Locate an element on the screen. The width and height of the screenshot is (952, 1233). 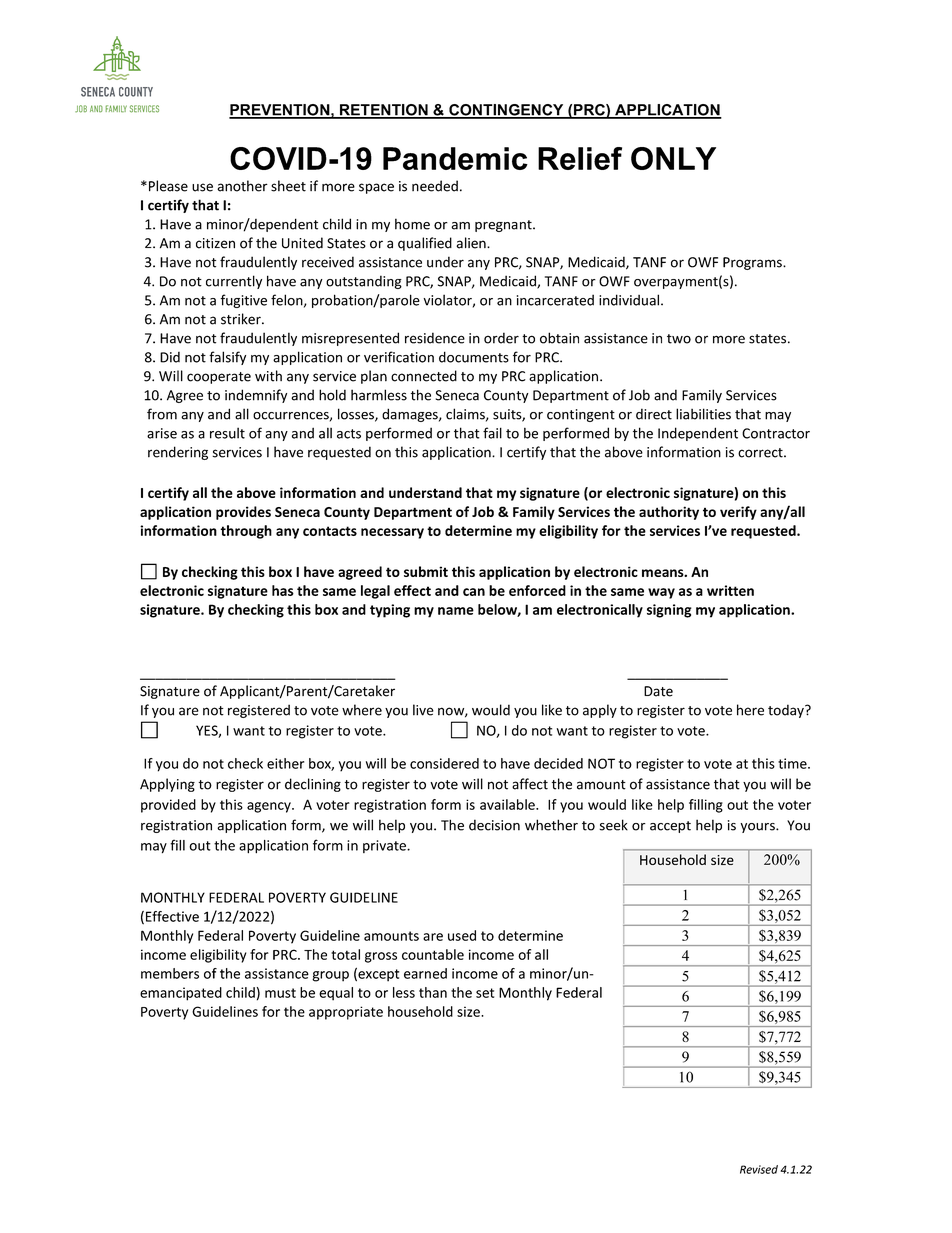
Revised is located at coordinates (759, 1169).
